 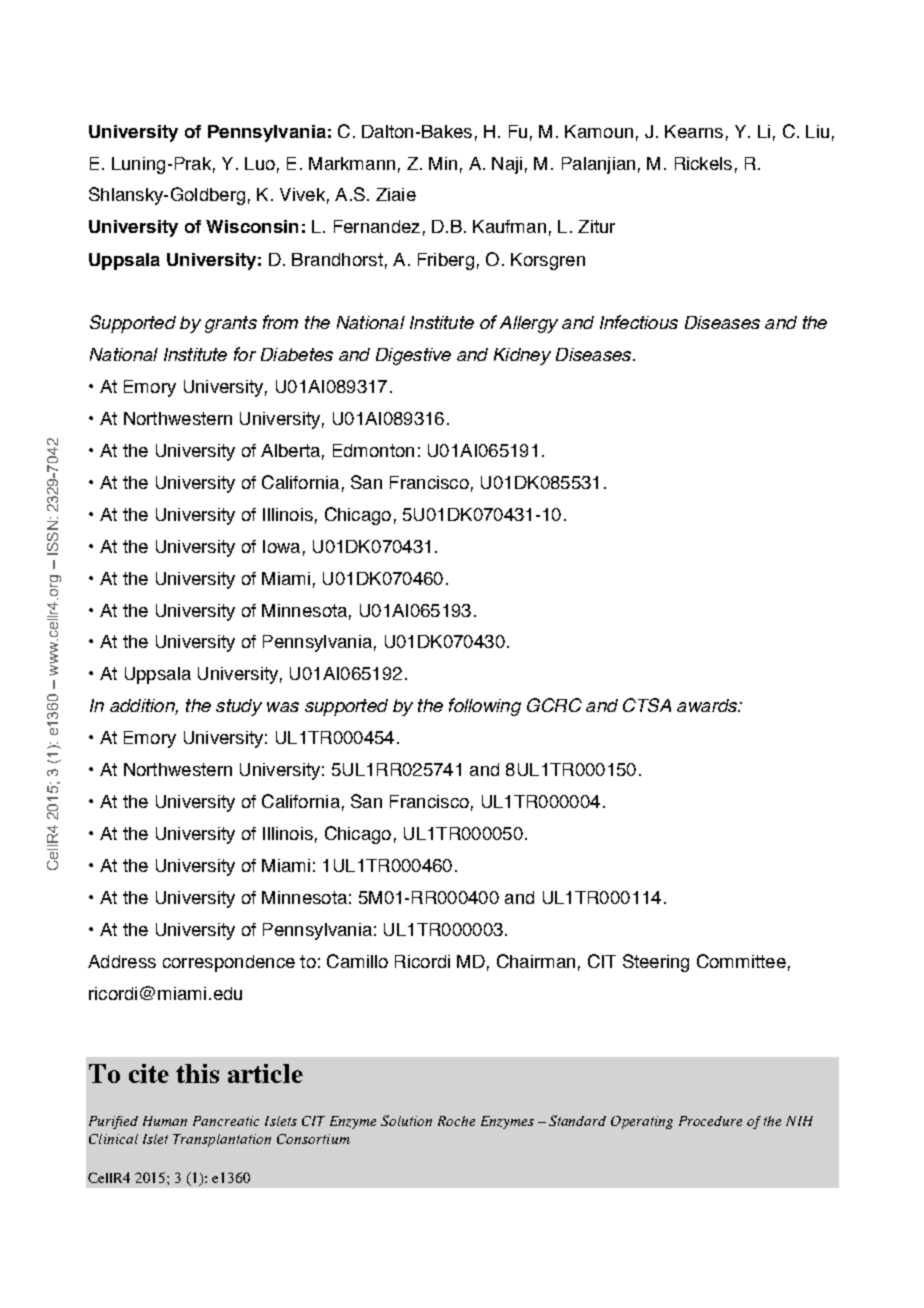 What do you see at coordinates (260, 163) in the image?
I see `Luo` at bounding box center [260, 163].
